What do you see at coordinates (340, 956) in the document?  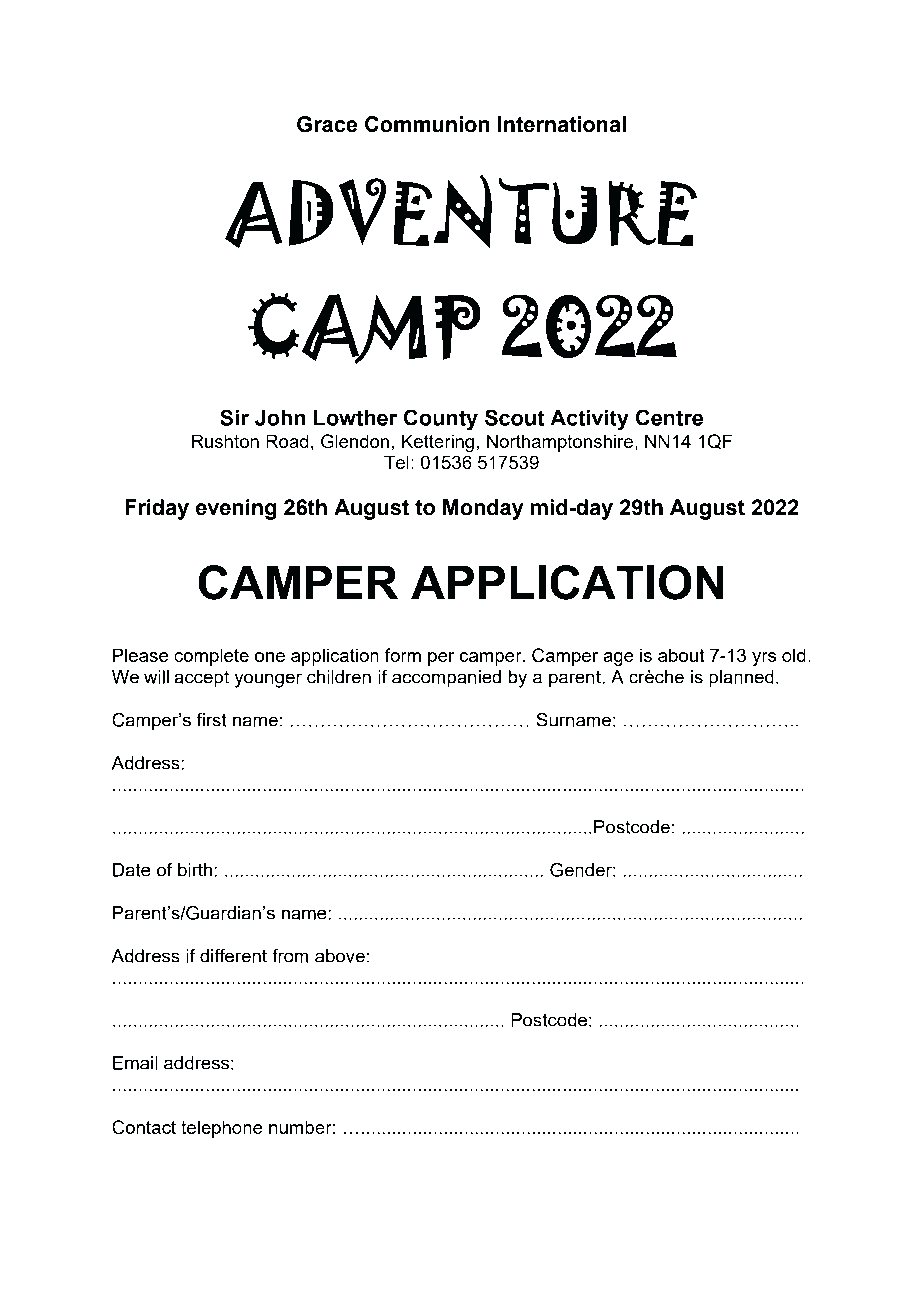 I see `above` at bounding box center [340, 956].
